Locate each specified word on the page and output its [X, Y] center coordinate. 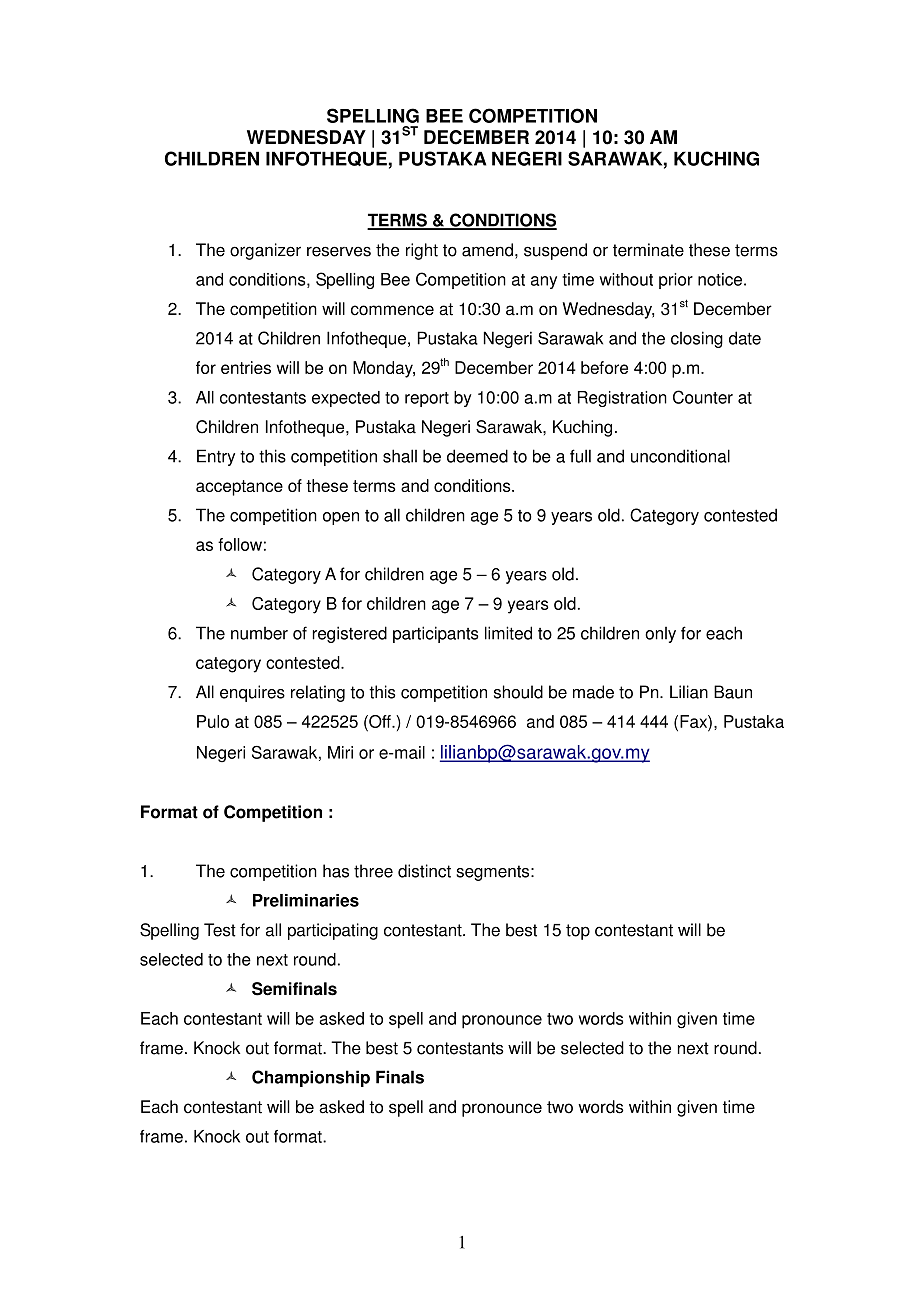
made [593, 692]
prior [676, 281]
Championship [311, 1078]
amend [487, 250]
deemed [477, 456]
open [341, 518]
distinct [424, 871]
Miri [340, 752]
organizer [265, 251]
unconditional [680, 456]
